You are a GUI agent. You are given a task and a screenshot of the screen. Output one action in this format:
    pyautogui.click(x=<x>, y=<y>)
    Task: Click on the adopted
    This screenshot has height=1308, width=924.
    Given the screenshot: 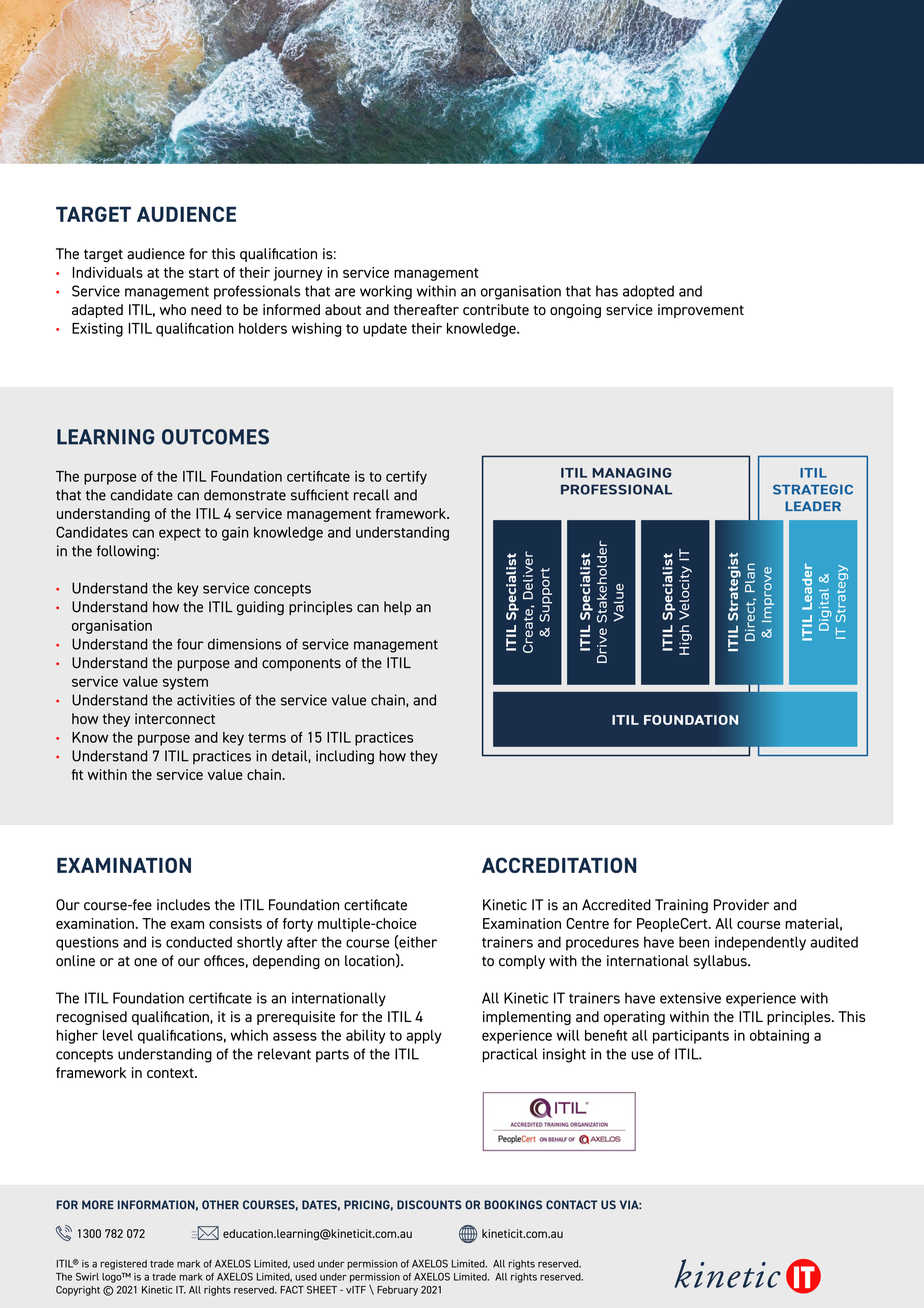 What is the action you would take?
    pyautogui.click(x=648, y=292)
